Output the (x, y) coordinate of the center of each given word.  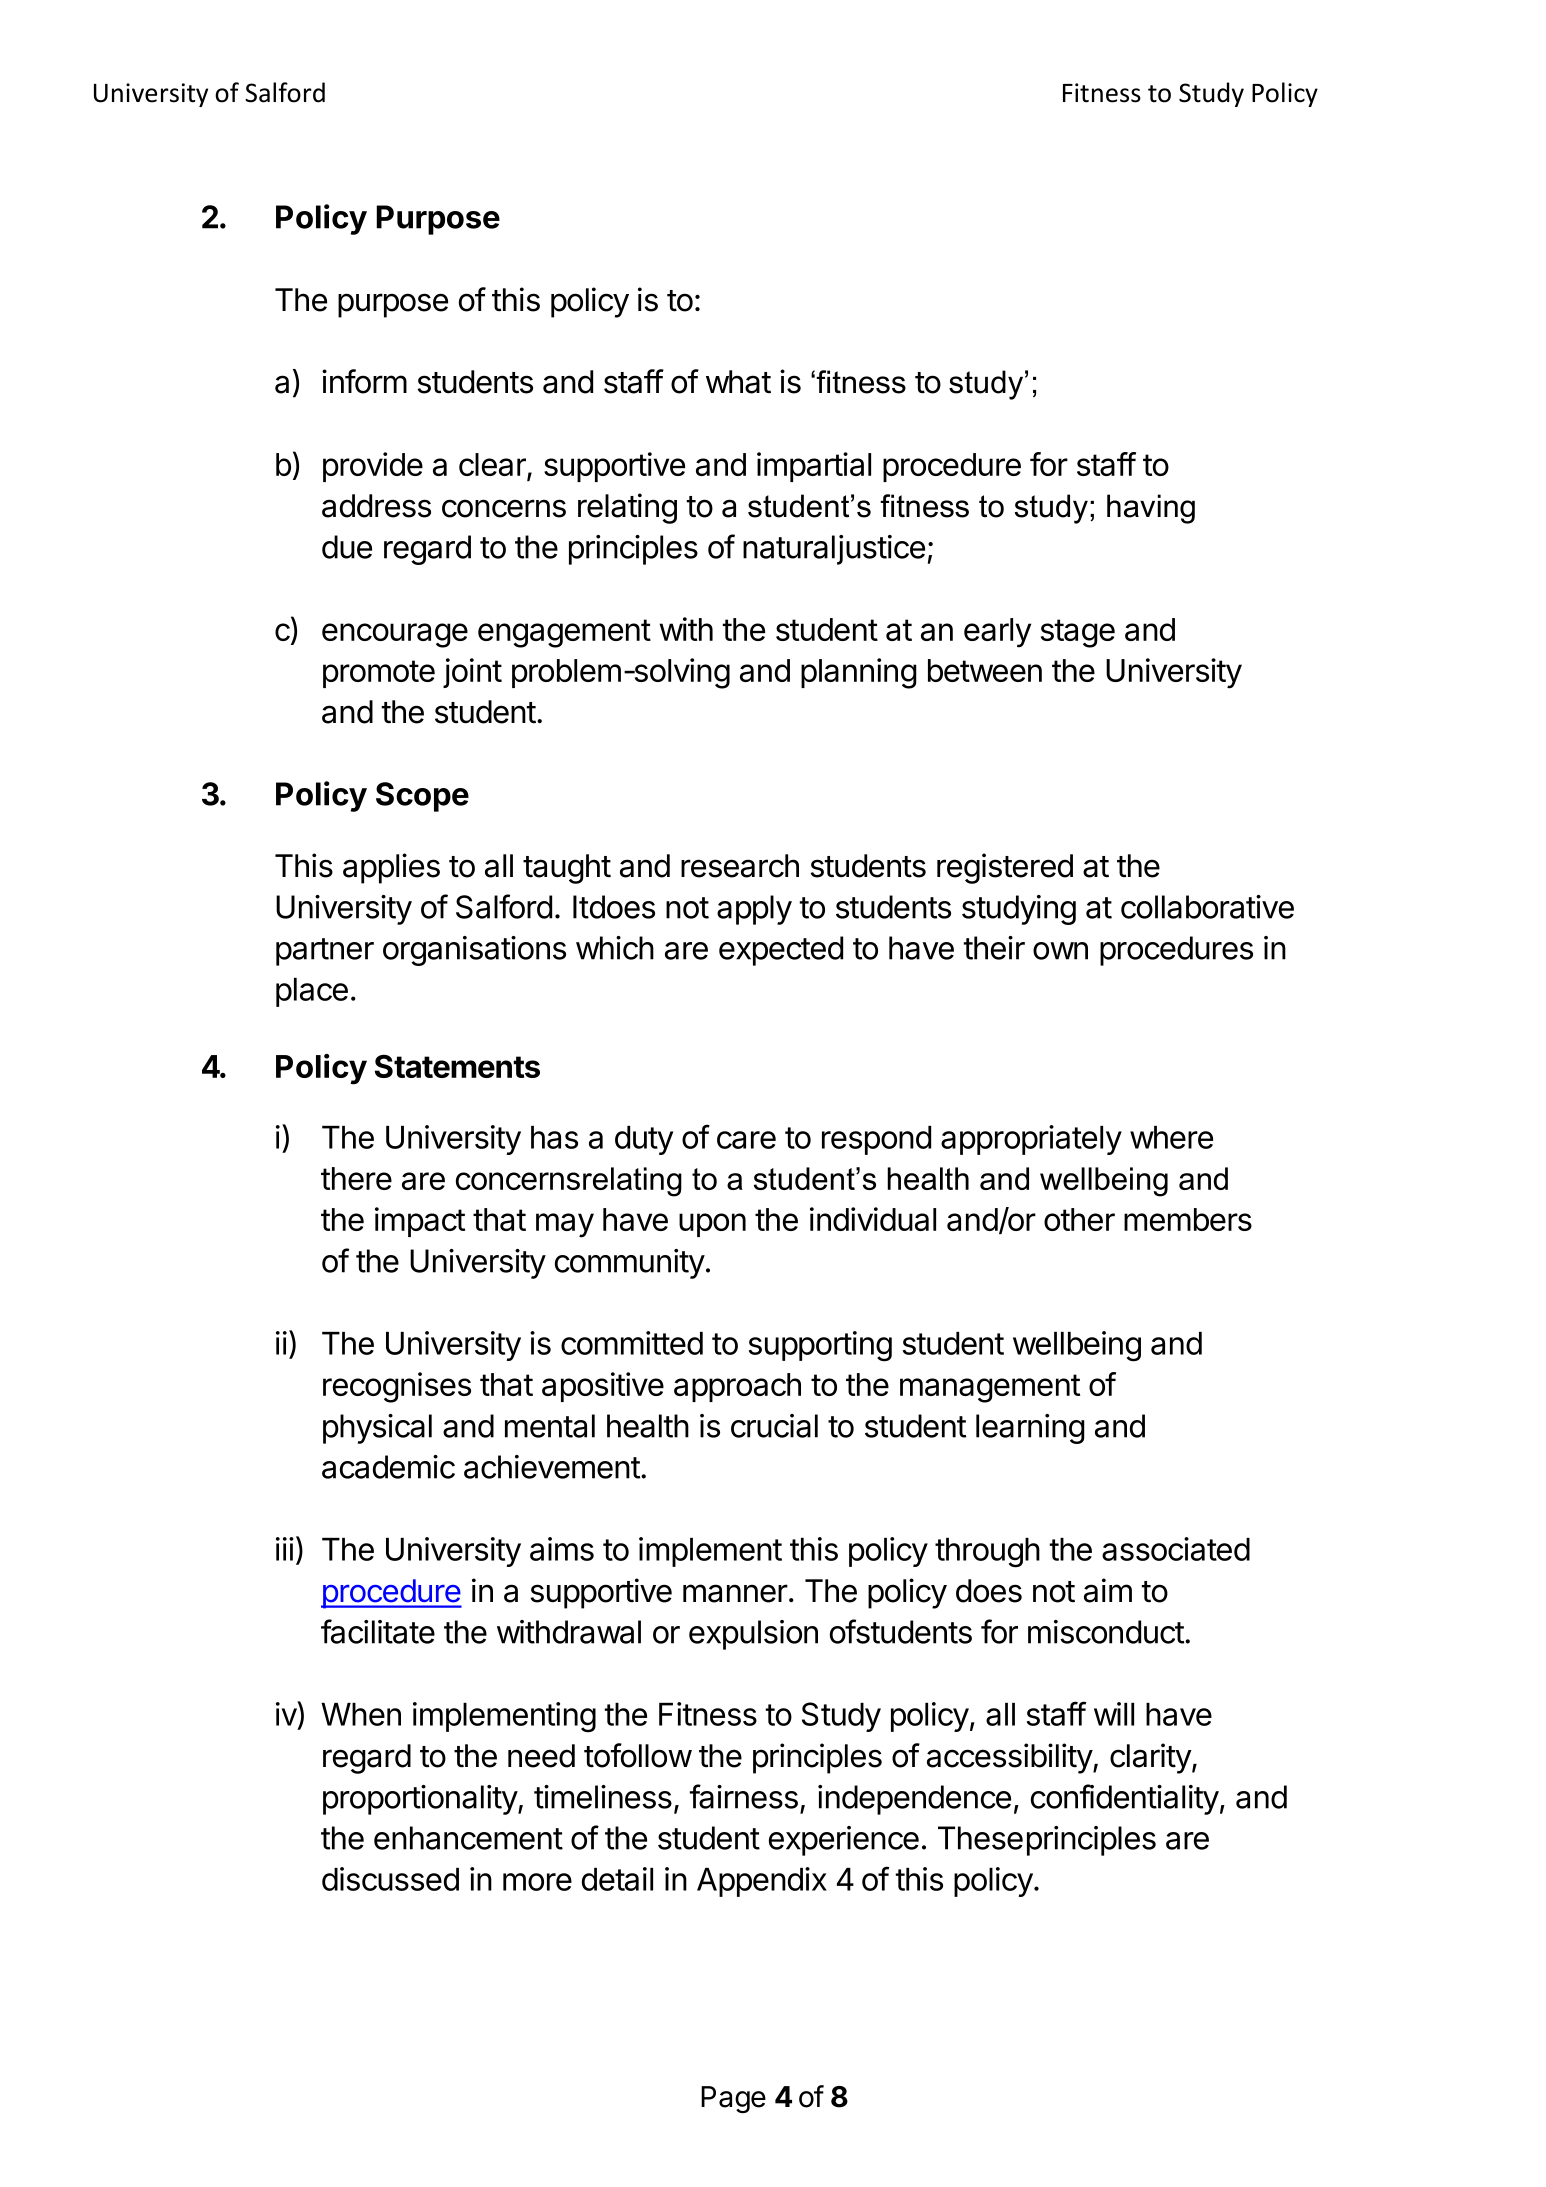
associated (1176, 1549)
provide (373, 467)
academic (388, 1467)
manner (735, 1593)
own (1060, 951)
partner (325, 952)
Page (733, 2099)
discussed (390, 1879)
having (1151, 509)
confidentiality (1125, 1799)
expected (781, 951)
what (738, 382)
